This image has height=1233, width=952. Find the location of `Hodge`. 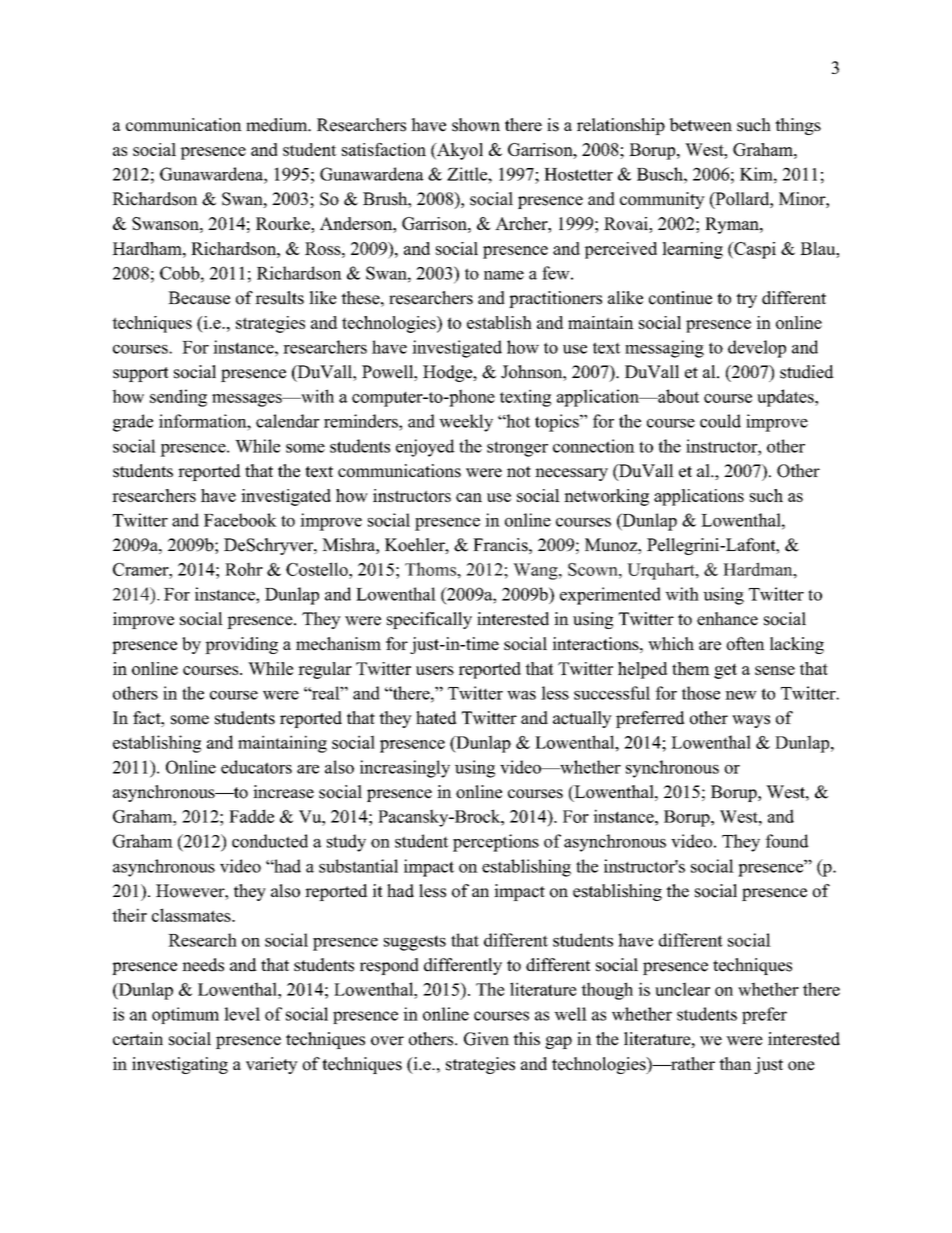

Hodge is located at coordinates (449, 373).
